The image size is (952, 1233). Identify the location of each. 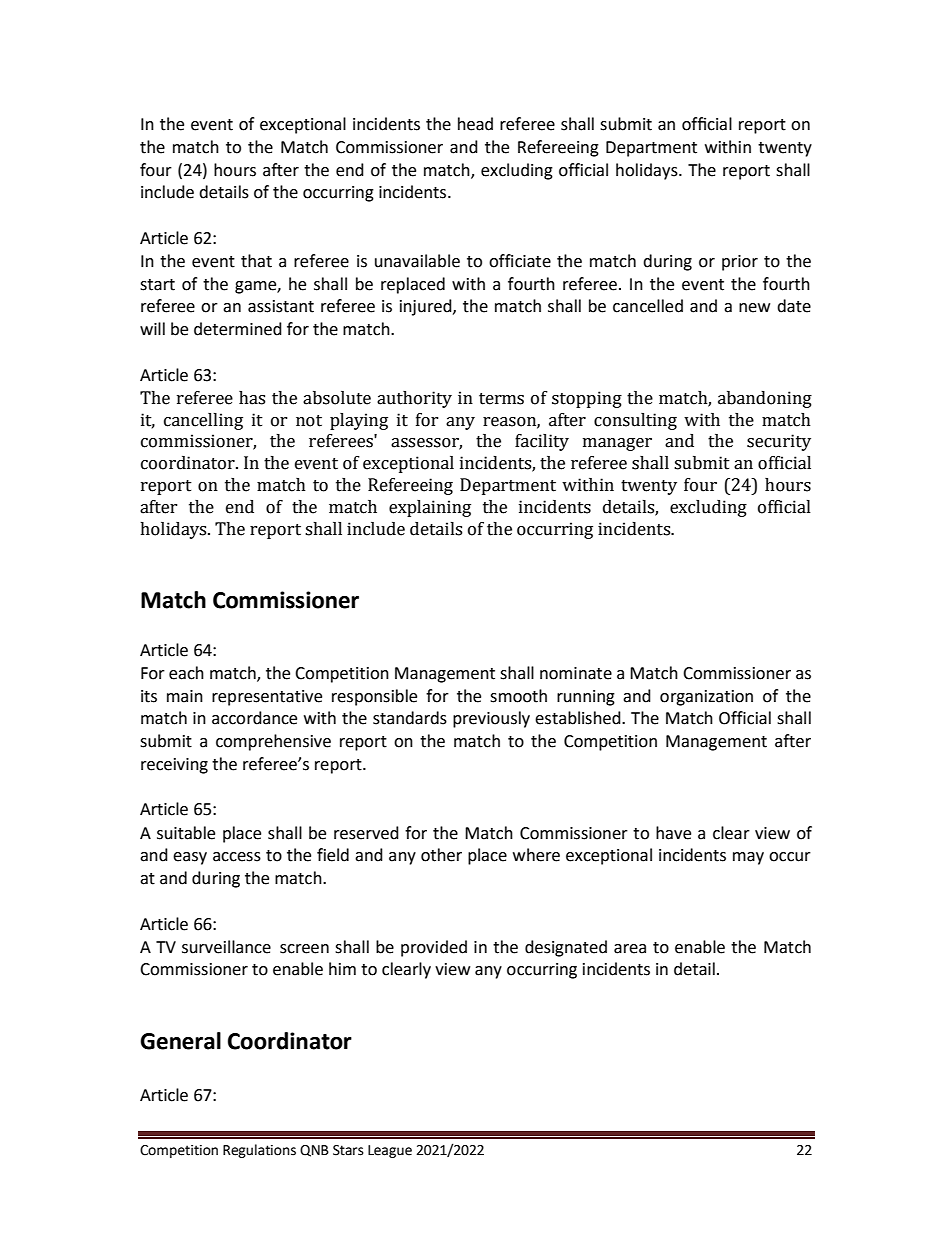
(186, 673).
